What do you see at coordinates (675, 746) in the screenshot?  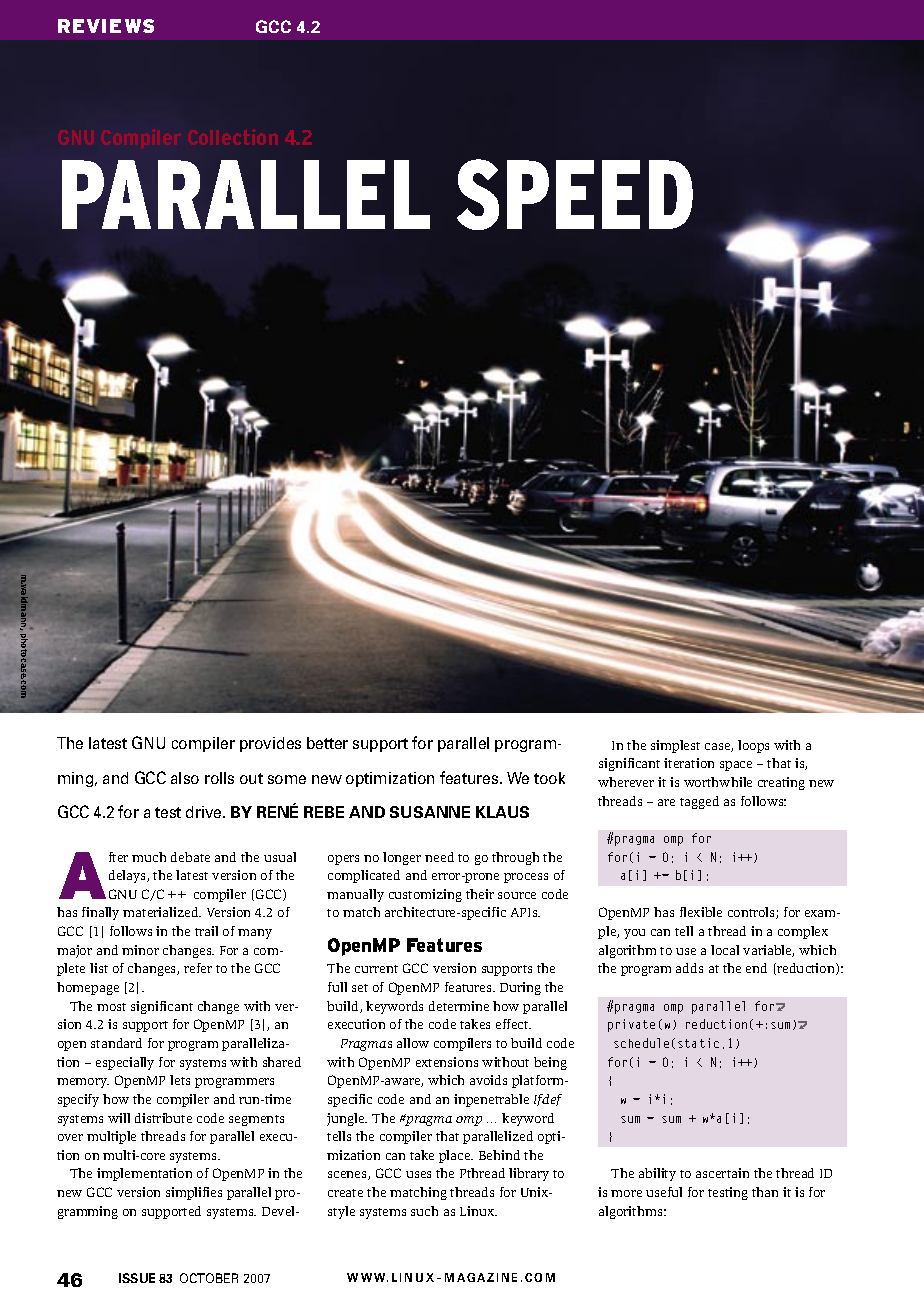 I see `simplest` at bounding box center [675, 746].
